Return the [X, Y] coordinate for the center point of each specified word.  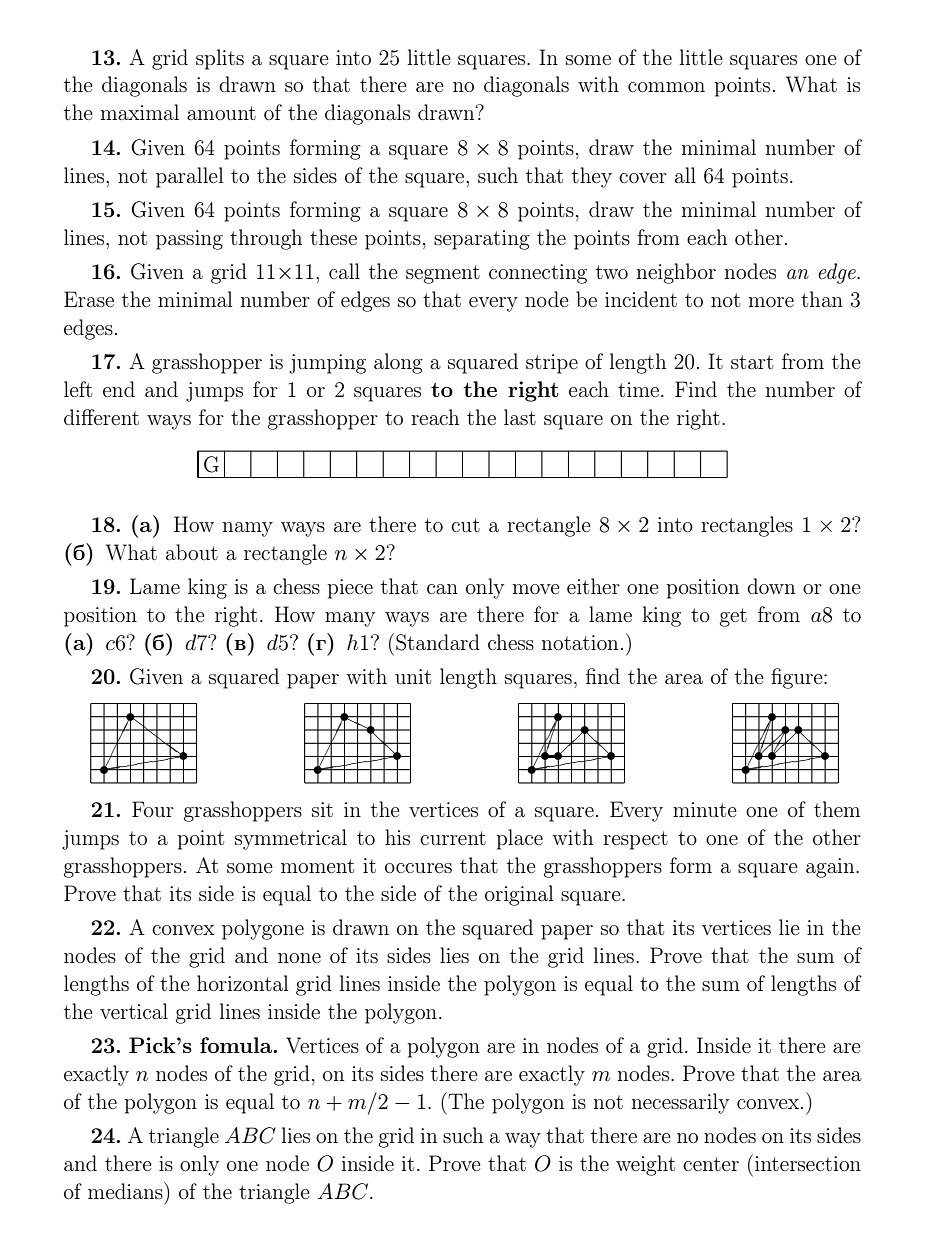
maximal [140, 112]
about [192, 552]
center [711, 1164]
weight [645, 1165]
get [733, 617]
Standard [438, 642]
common [666, 87]
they [592, 177]
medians [126, 1190]
